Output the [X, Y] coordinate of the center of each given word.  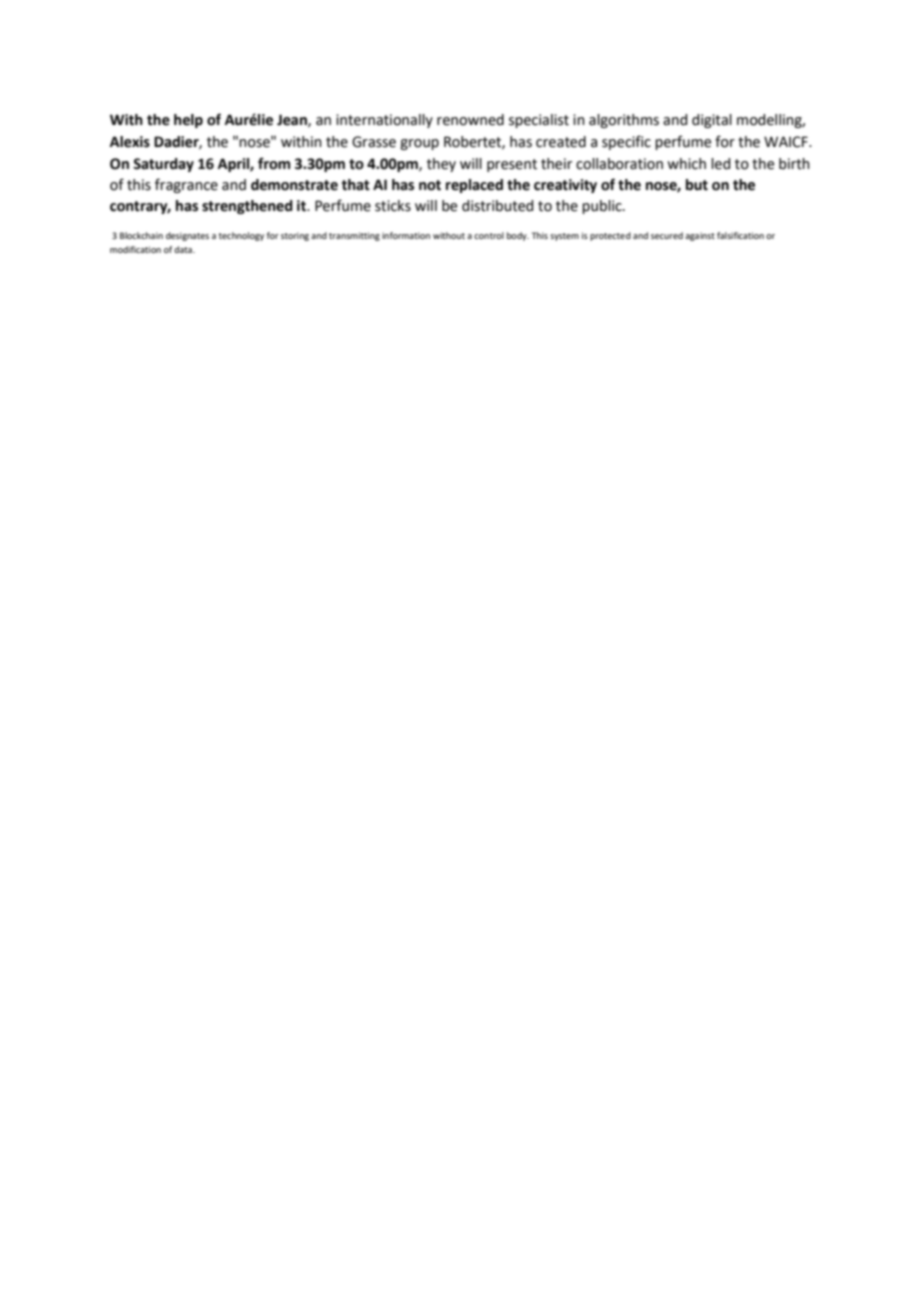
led [720, 164]
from [274, 163]
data [184, 249]
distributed [497, 206]
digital [712, 121]
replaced [474, 186]
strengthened [247, 207]
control [489, 235]
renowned [470, 120]
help [188, 121]
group [419, 144]
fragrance [186, 185]
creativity [565, 186]
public [603, 207]
